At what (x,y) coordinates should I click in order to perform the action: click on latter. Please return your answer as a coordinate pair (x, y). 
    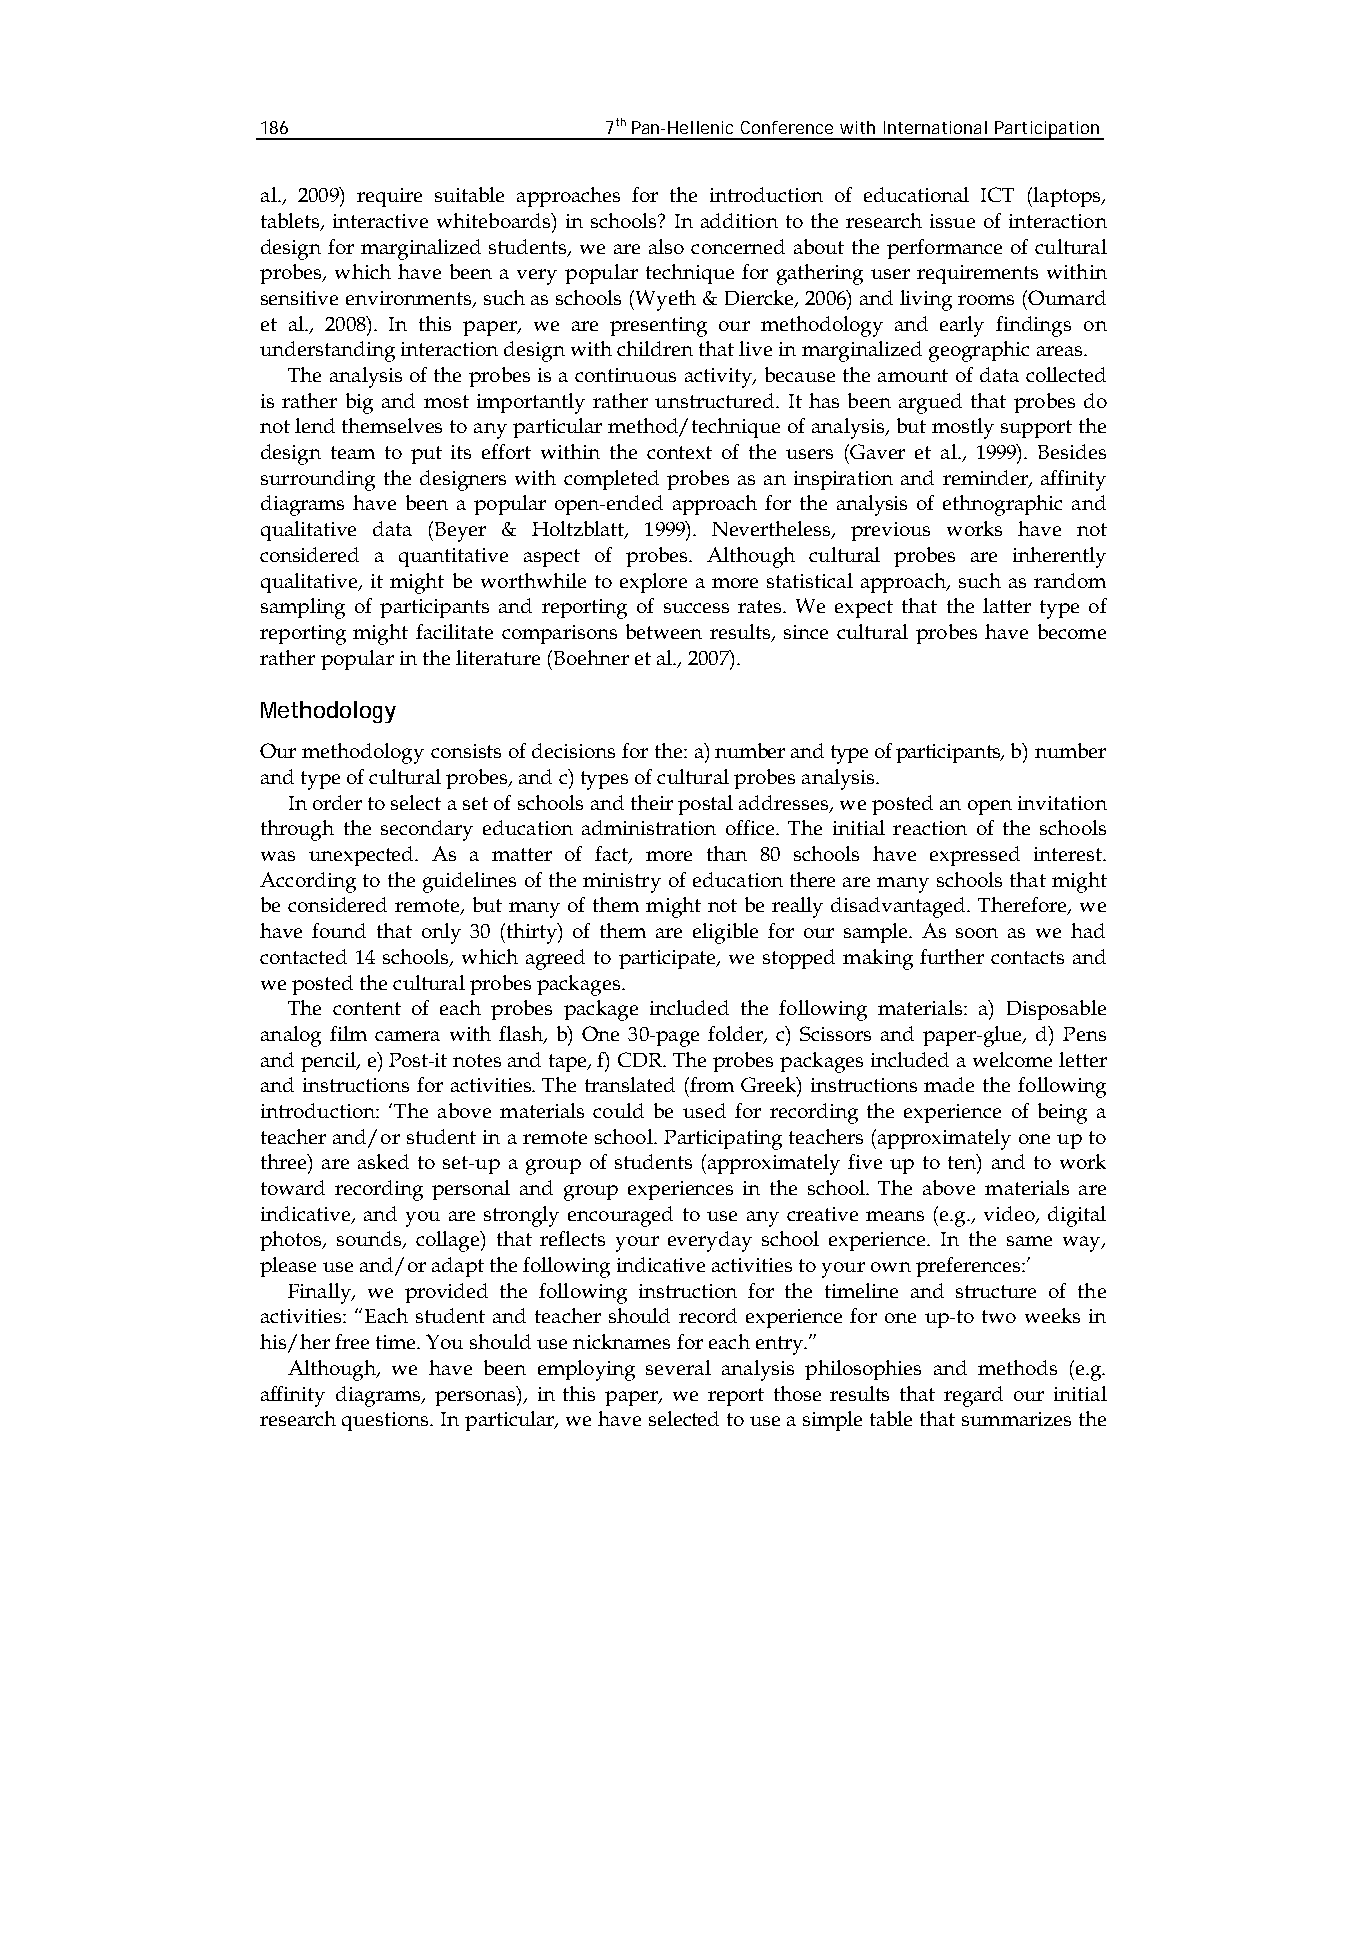
    Looking at the image, I should click on (1007, 605).
